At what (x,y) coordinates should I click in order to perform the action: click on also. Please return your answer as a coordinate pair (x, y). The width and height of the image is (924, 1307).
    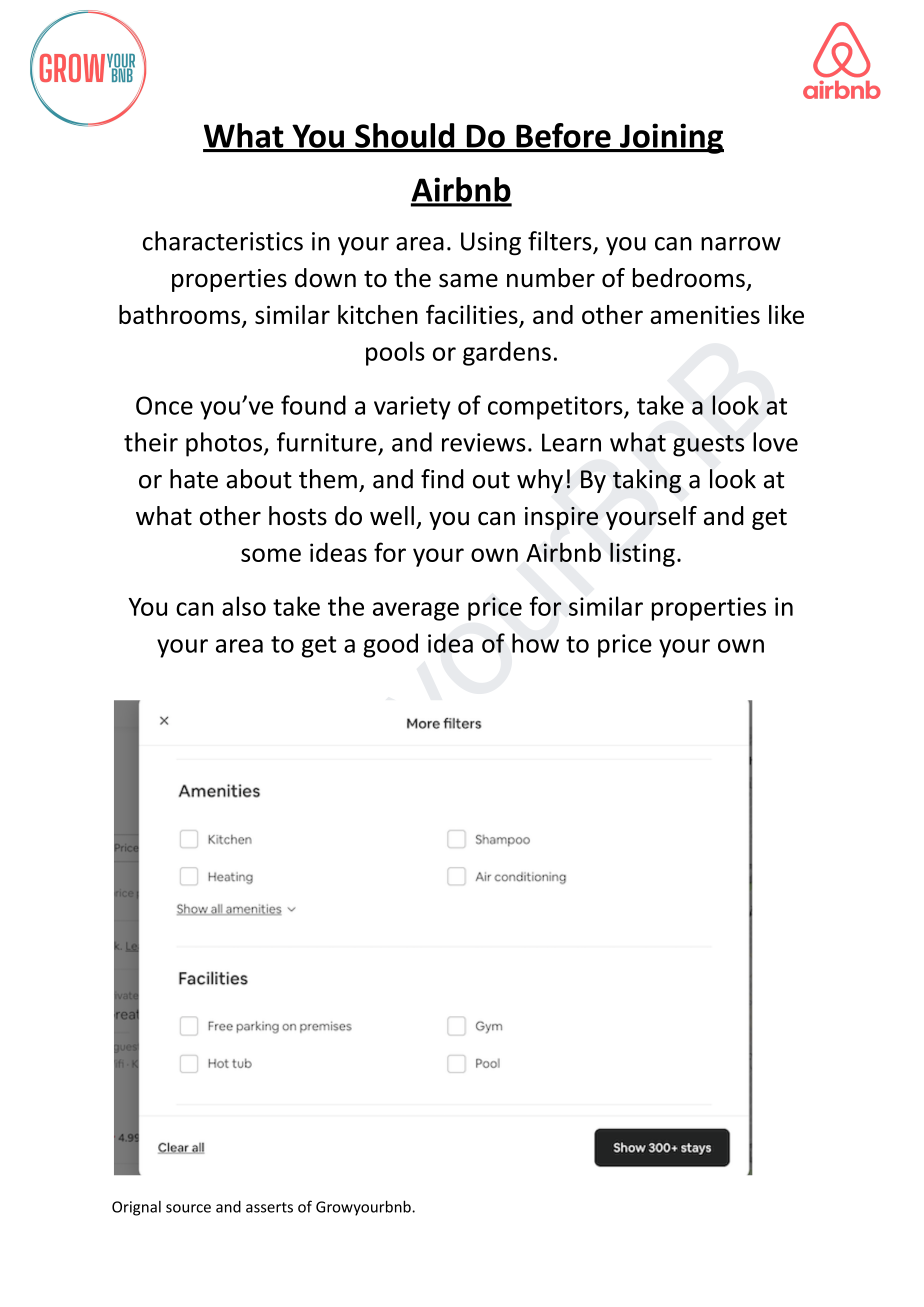
    Looking at the image, I should click on (244, 606).
